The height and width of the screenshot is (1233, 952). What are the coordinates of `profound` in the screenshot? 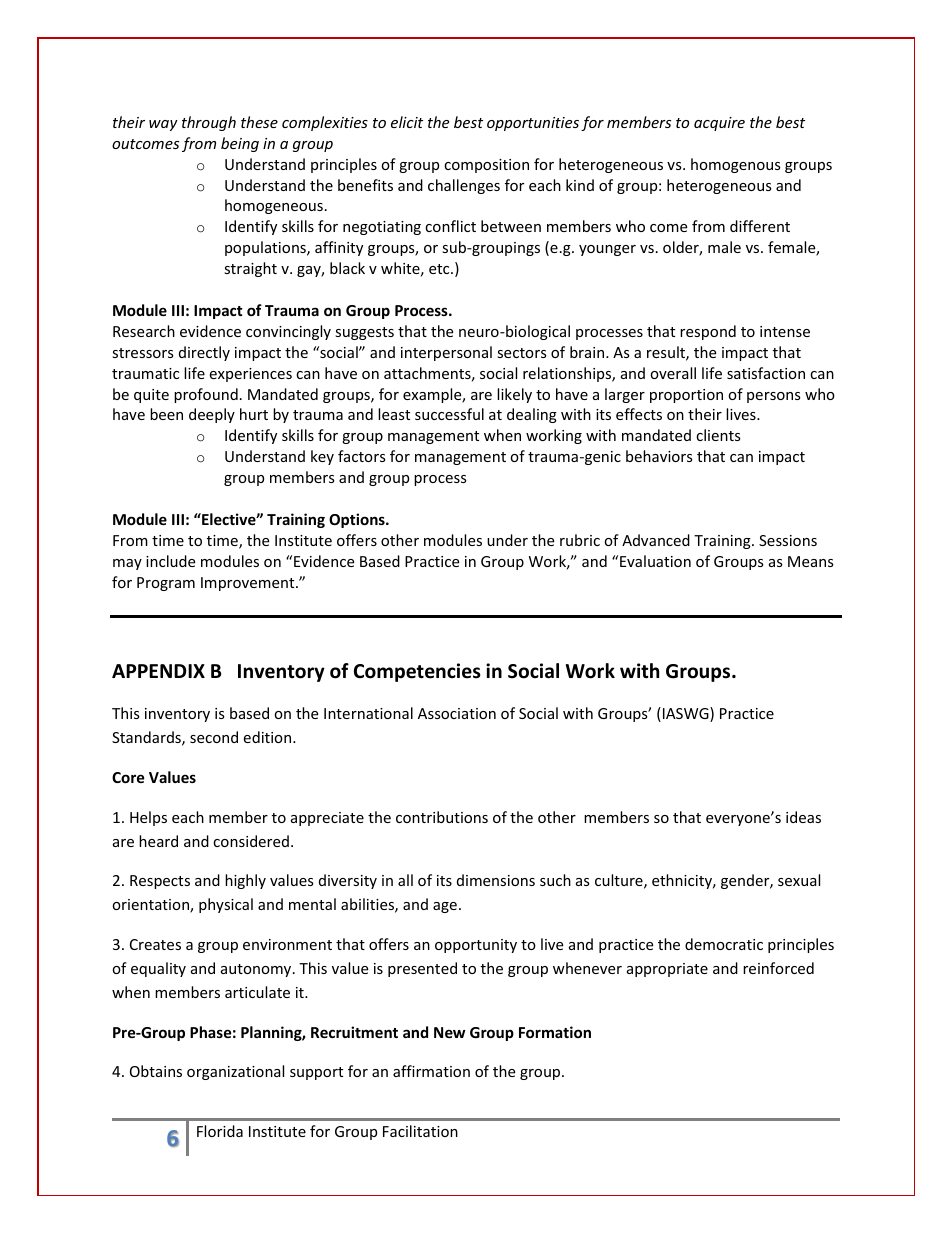 It's located at (206, 395).
